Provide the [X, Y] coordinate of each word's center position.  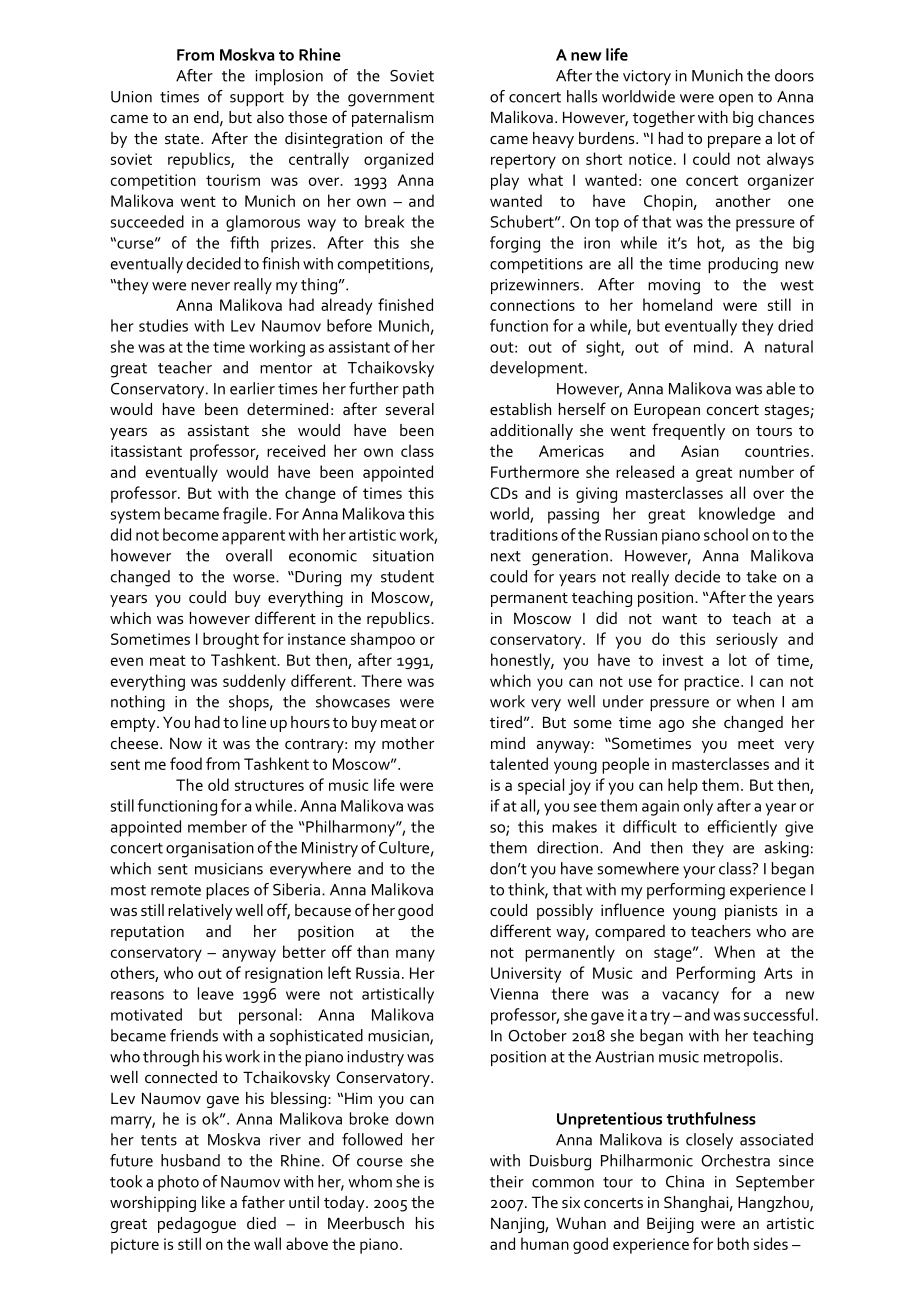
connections [532, 305]
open [736, 100]
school [726, 534]
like [213, 1202]
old [218, 784]
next [506, 556]
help [683, 786]
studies [163, 325]
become [190, 534]
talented [519, 763]
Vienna [514, 994]
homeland [677, 304]
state [183, 139]
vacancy [690, 997]
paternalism [393, 119]
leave [216, 993]
